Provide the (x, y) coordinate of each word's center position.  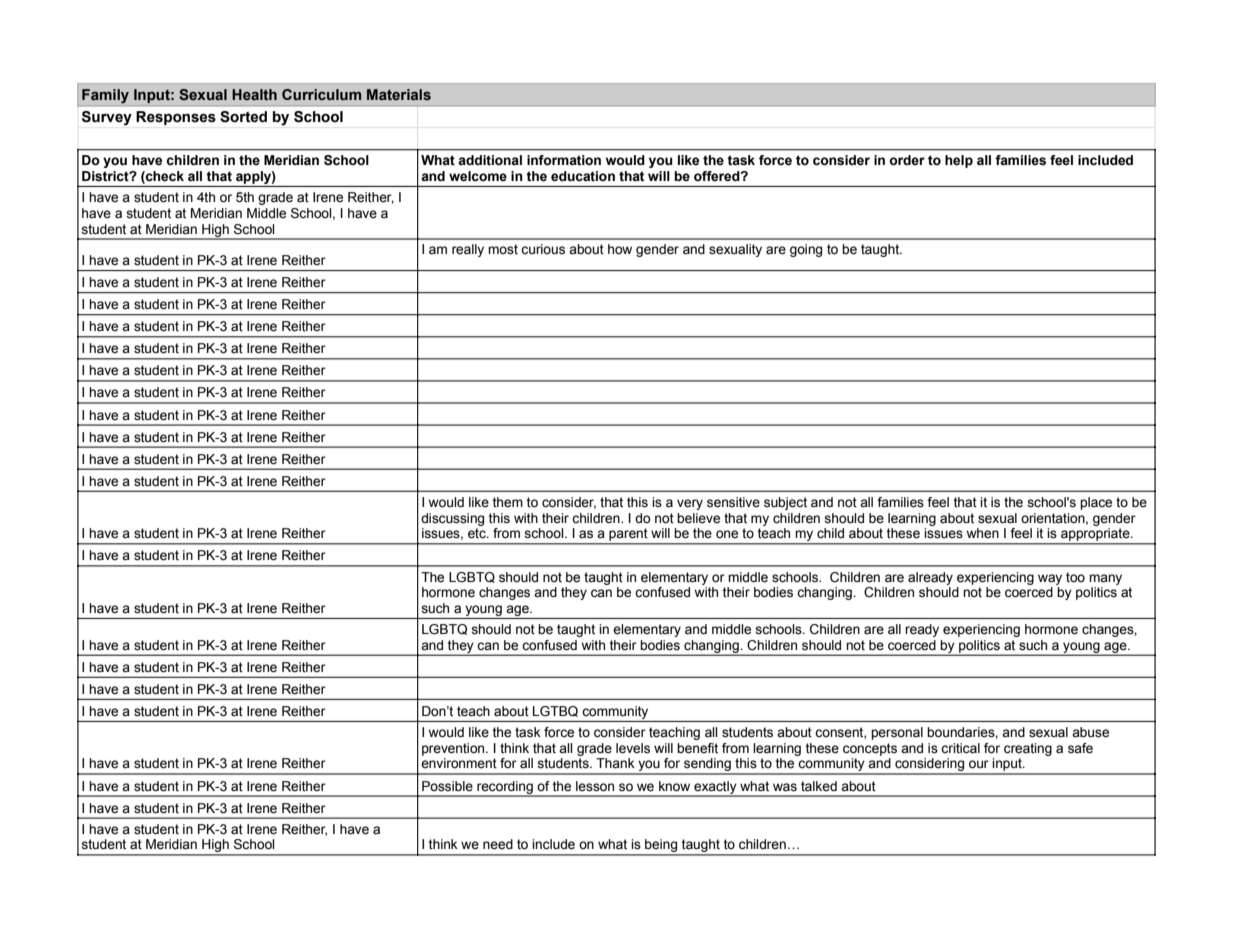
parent (628, 535)
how (620, 249)
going (806, 250)
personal (897, 733)
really (468, 250)
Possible (447, 786)
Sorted (243, 117)
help (959, 161)
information (564, 160)
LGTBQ (555, 711)
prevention (454, 749)
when (983, 533)
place (1096, 503)
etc (478, 533)
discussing (452, 519)
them (508, 502)
